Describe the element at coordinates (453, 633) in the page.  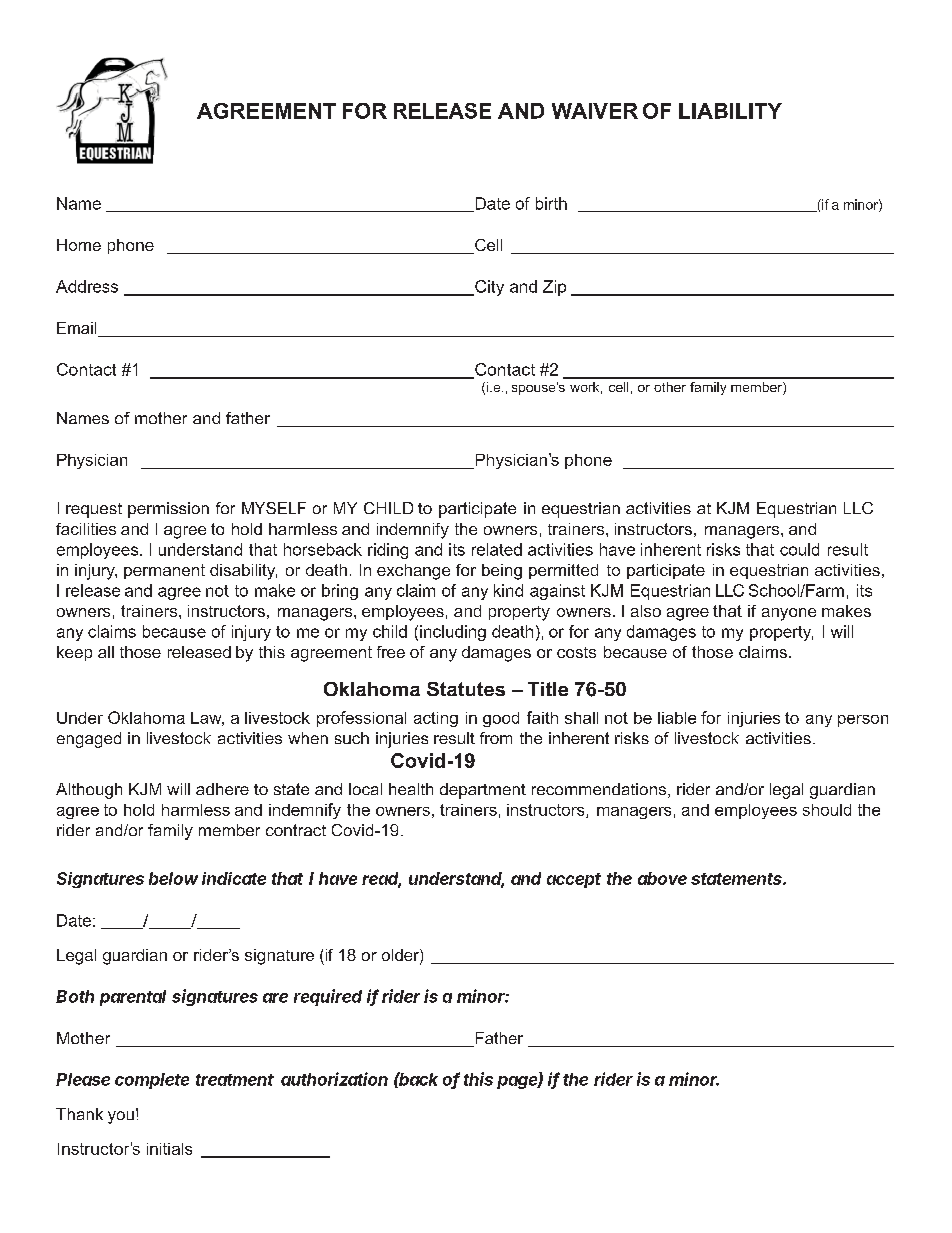
I see `including` at that location.
